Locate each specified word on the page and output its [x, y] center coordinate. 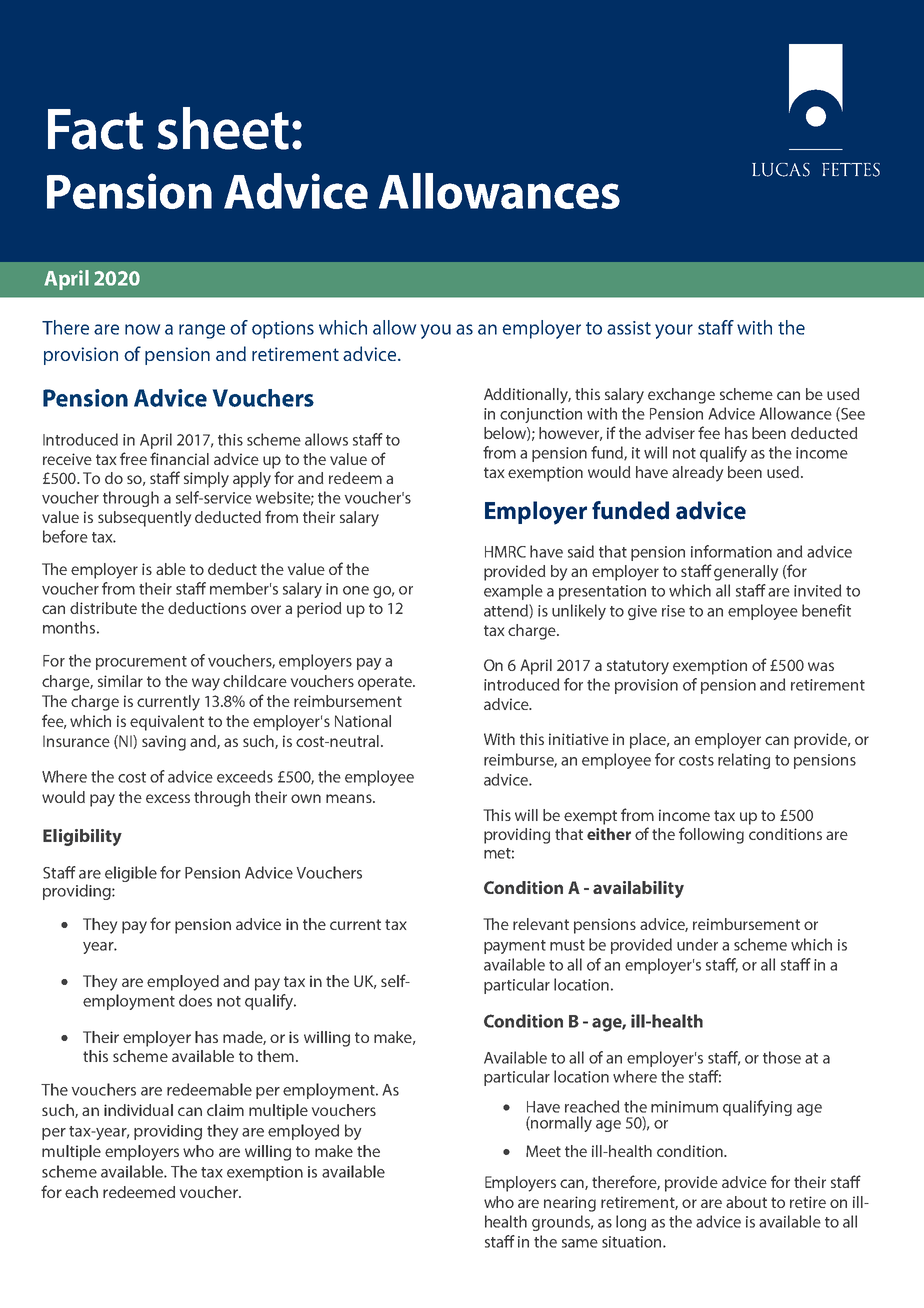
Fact [95, 129]
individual [138, 1110]
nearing [570, 1204]
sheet [223, 128]
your [674, 331]
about [746, 1202]
